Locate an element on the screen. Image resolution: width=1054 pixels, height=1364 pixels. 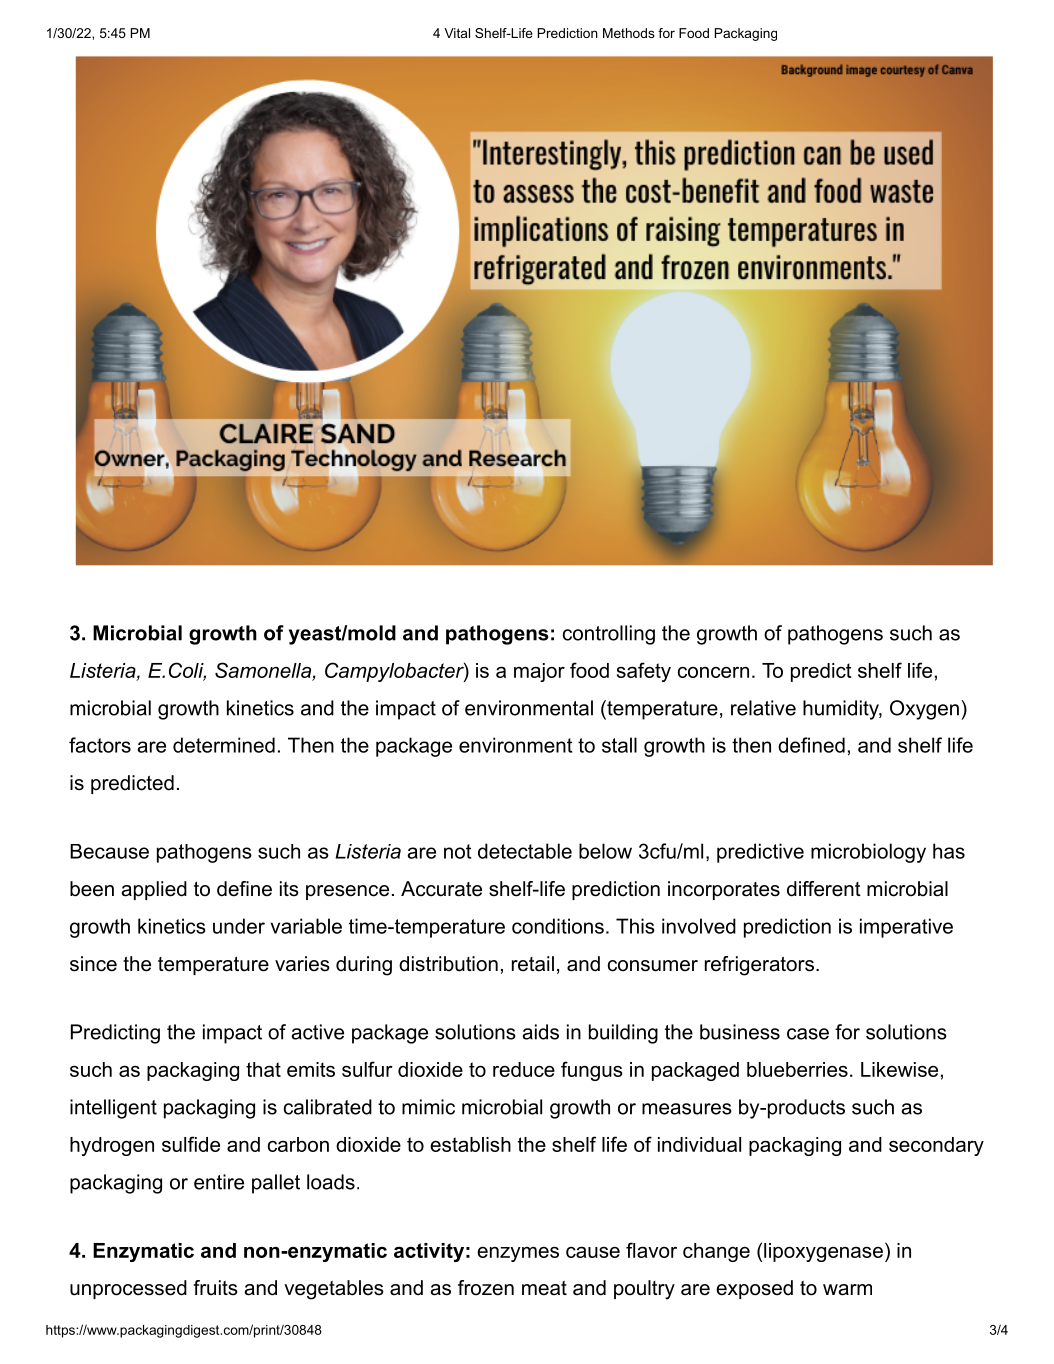
relative is located at coordinates (763, 708).
